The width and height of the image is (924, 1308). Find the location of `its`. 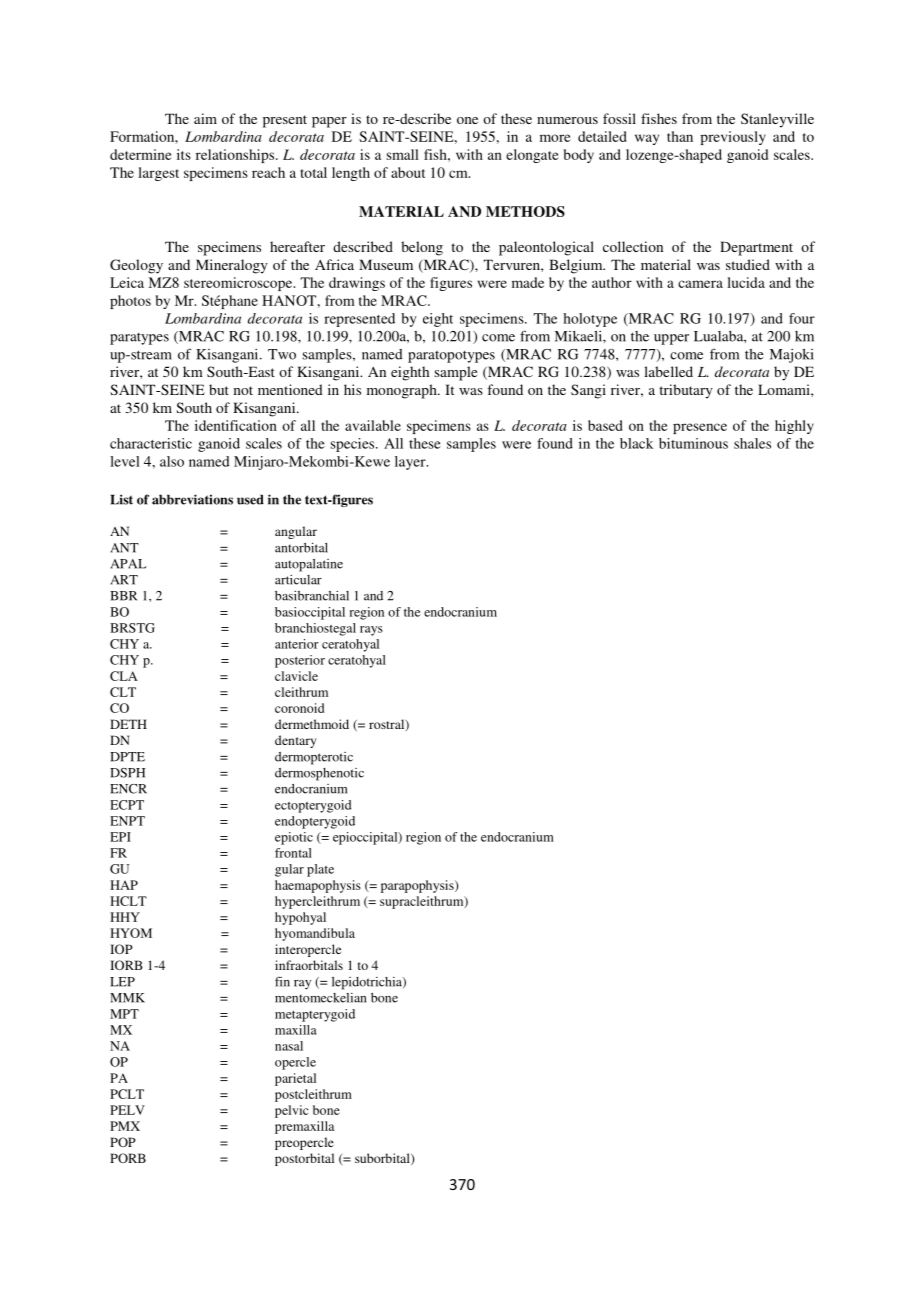

its is located at coordinates (184, 154).
